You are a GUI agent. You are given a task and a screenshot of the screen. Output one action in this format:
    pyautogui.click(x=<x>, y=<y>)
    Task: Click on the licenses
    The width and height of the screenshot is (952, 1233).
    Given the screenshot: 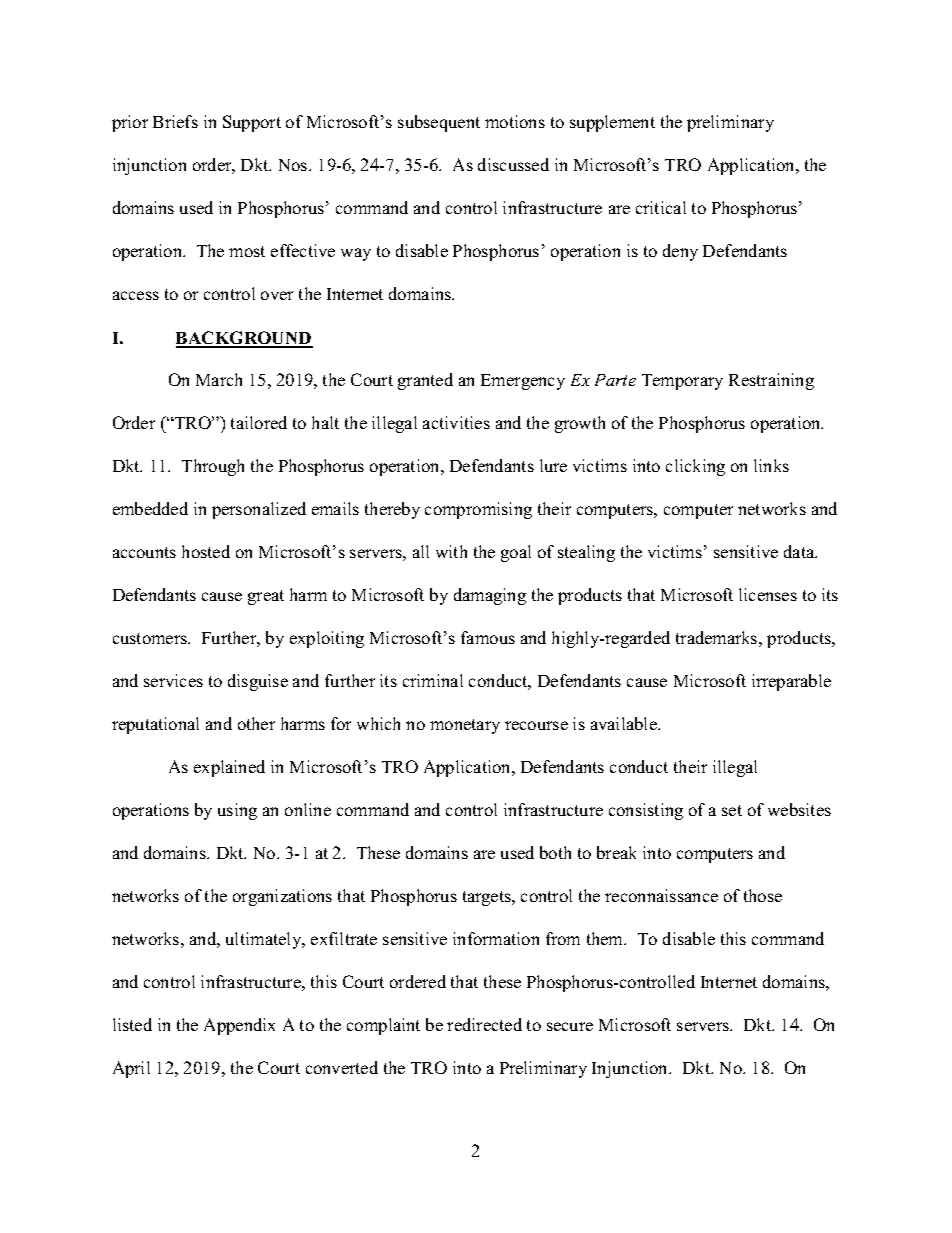 What is the action you would take?
    pyautogui.click(x=768, y=594)
